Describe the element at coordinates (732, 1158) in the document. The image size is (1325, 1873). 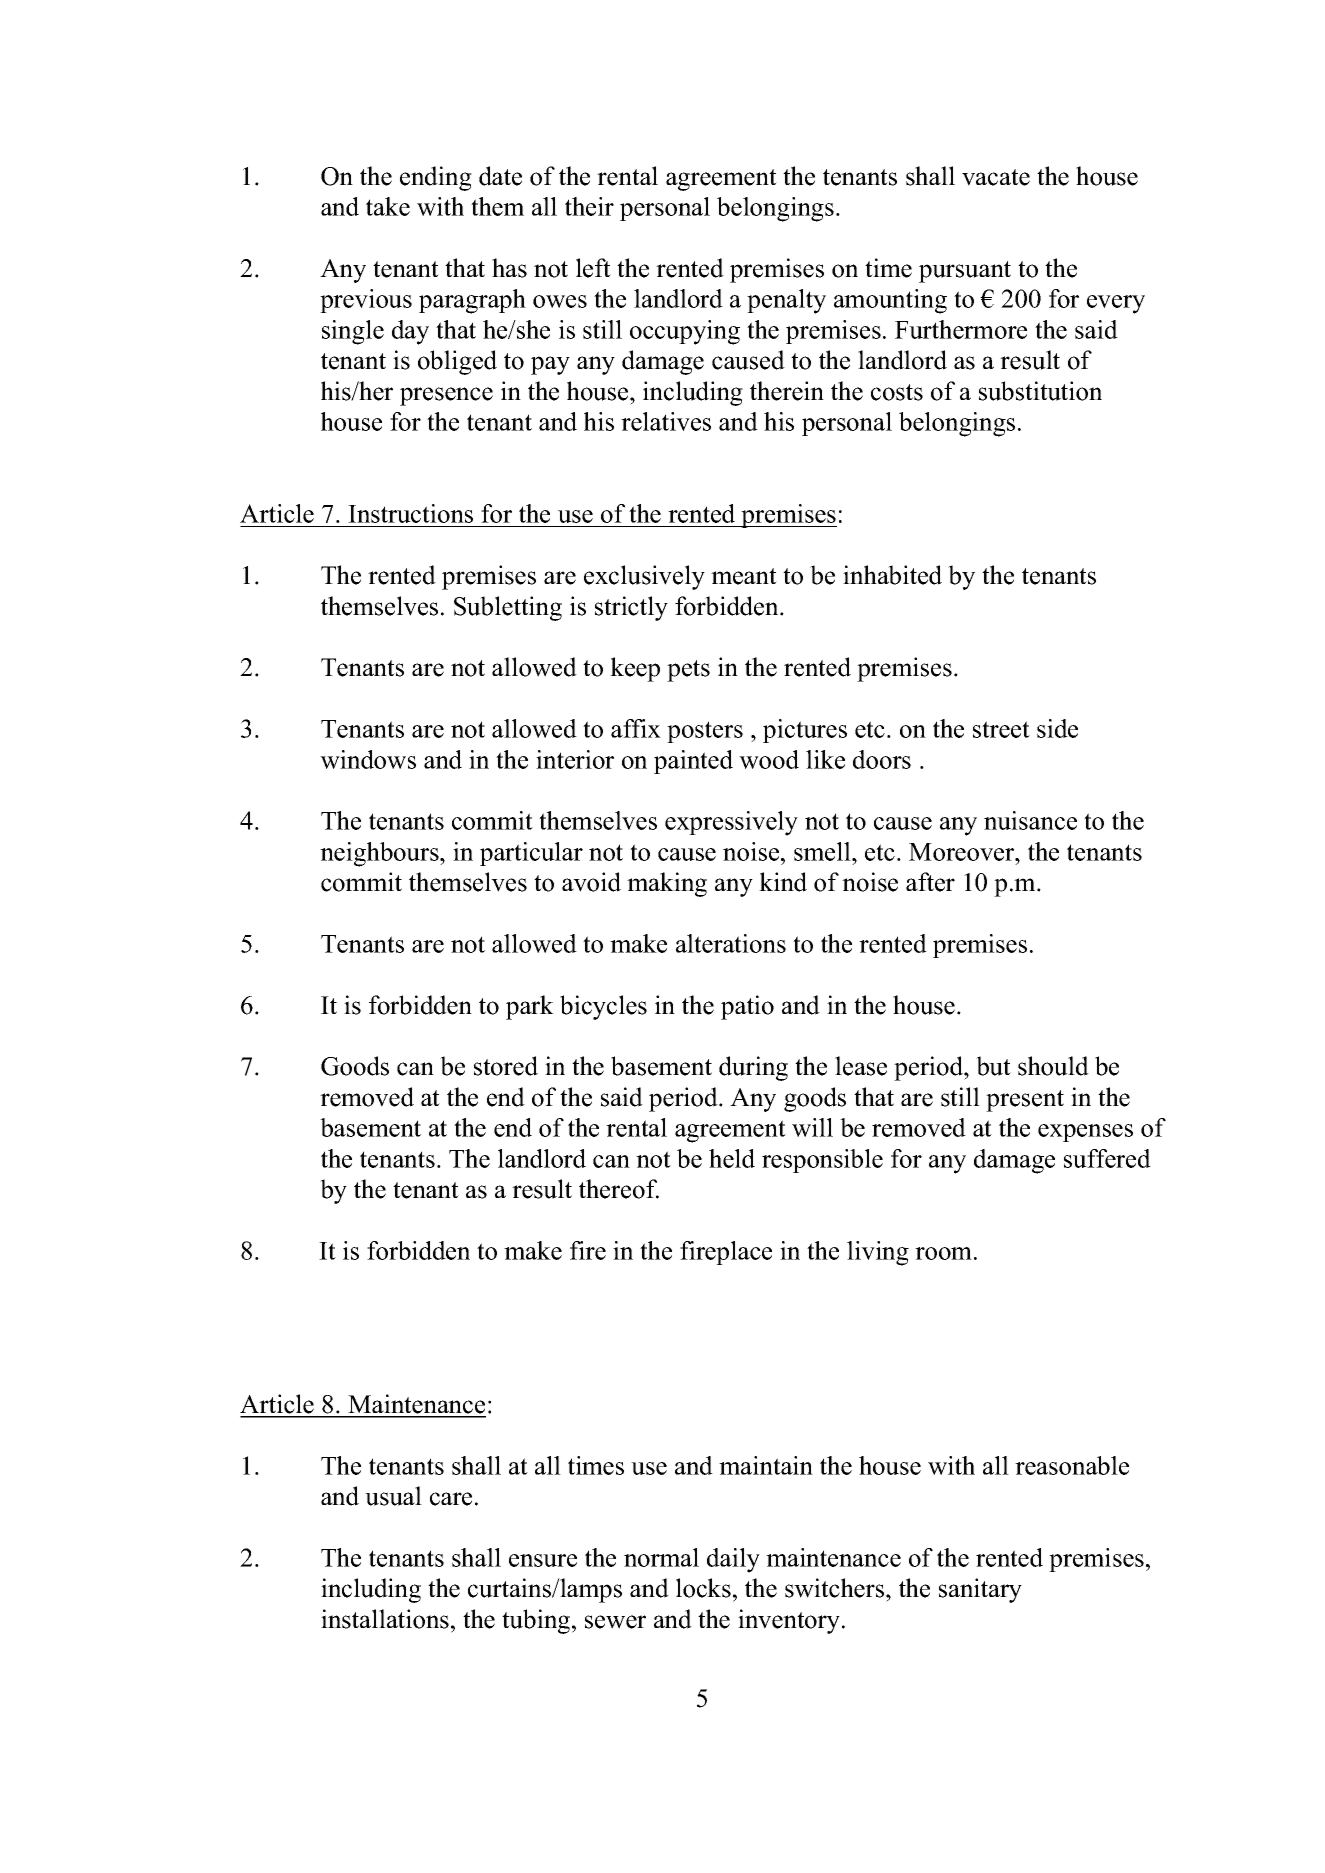
I see `held` at that location.
